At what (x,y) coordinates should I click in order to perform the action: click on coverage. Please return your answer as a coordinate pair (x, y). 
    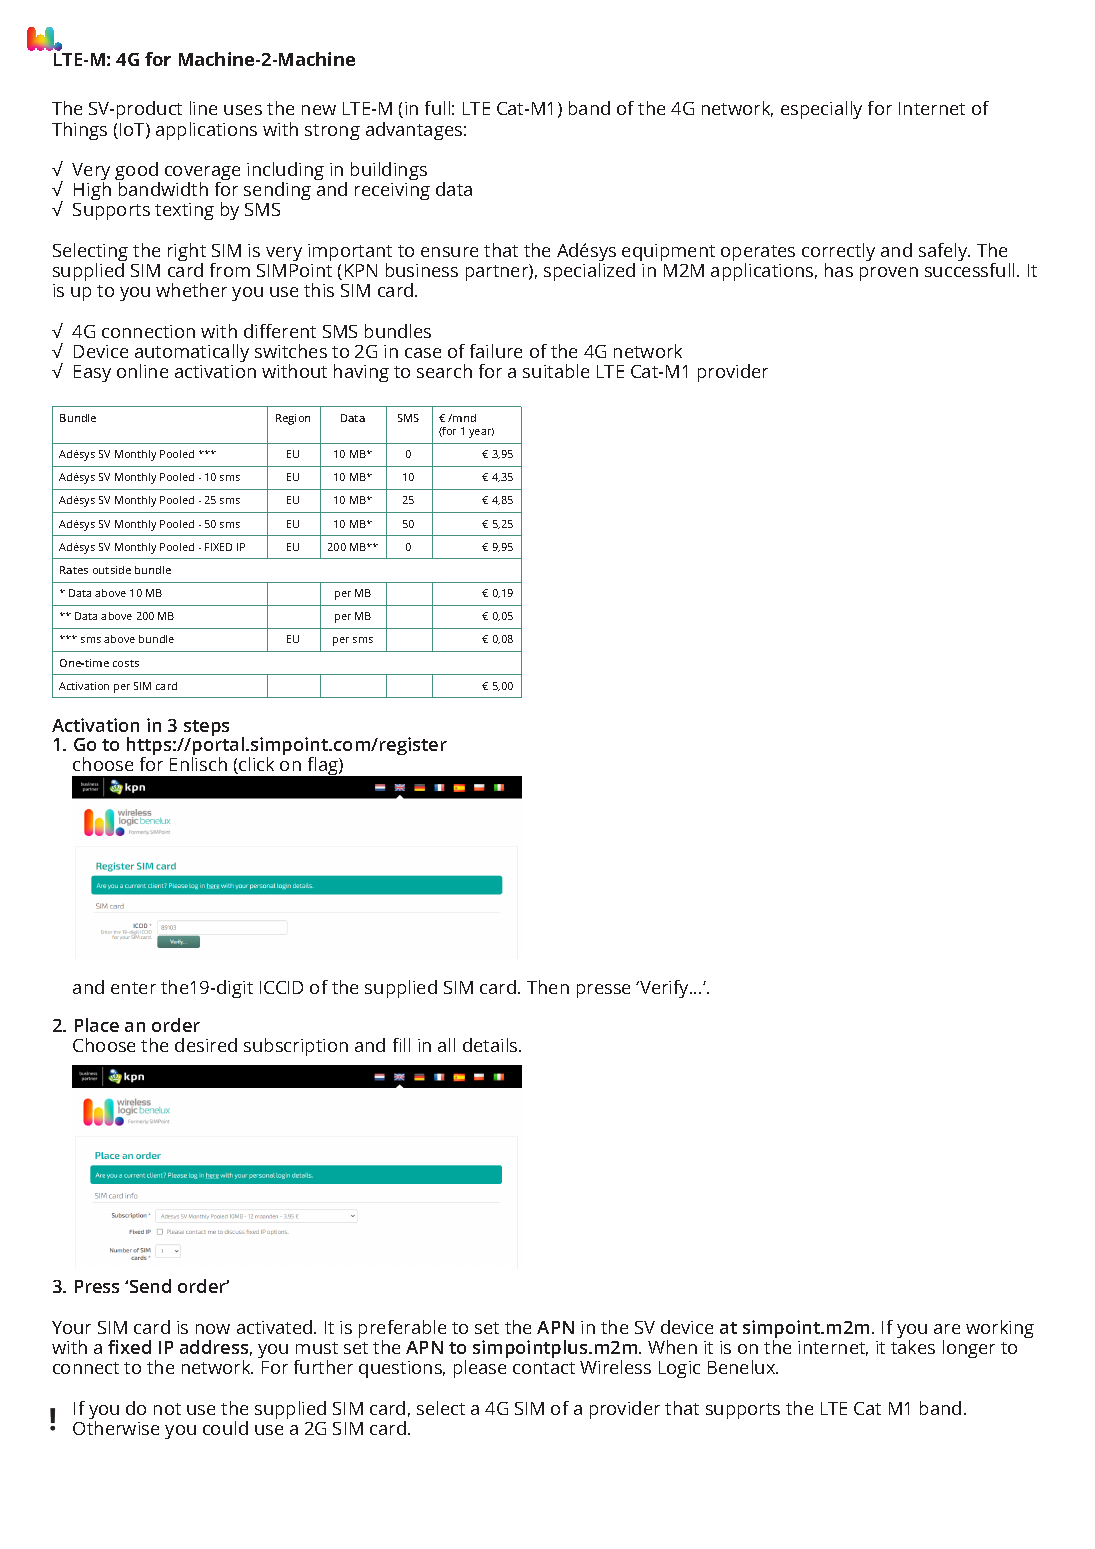
    Looking at the image, I should click on (202, 174).
